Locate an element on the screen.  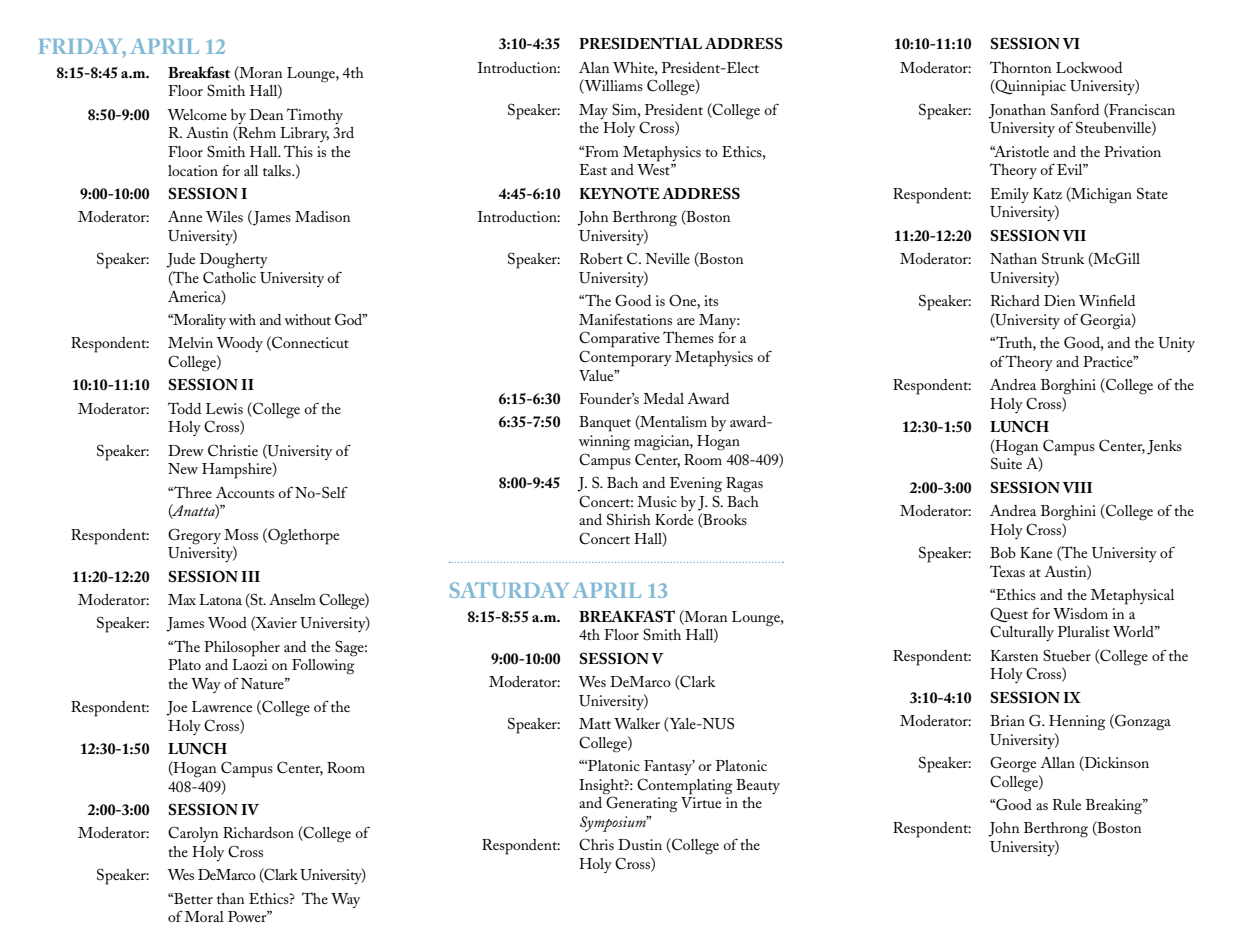
Culturally is located at coordinates (1022, 633).
